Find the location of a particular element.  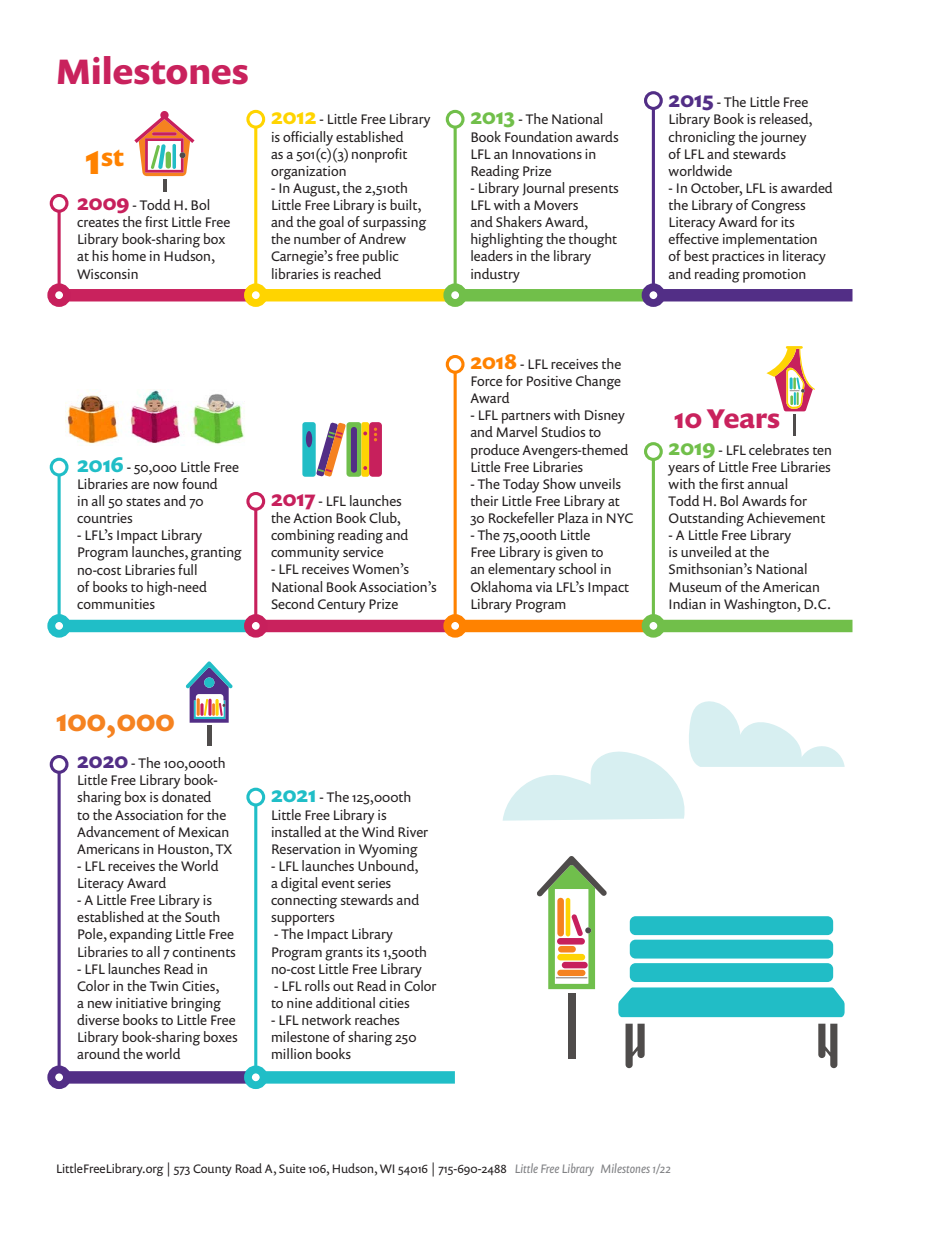

Suite is located at coordinates (292, 1168).
